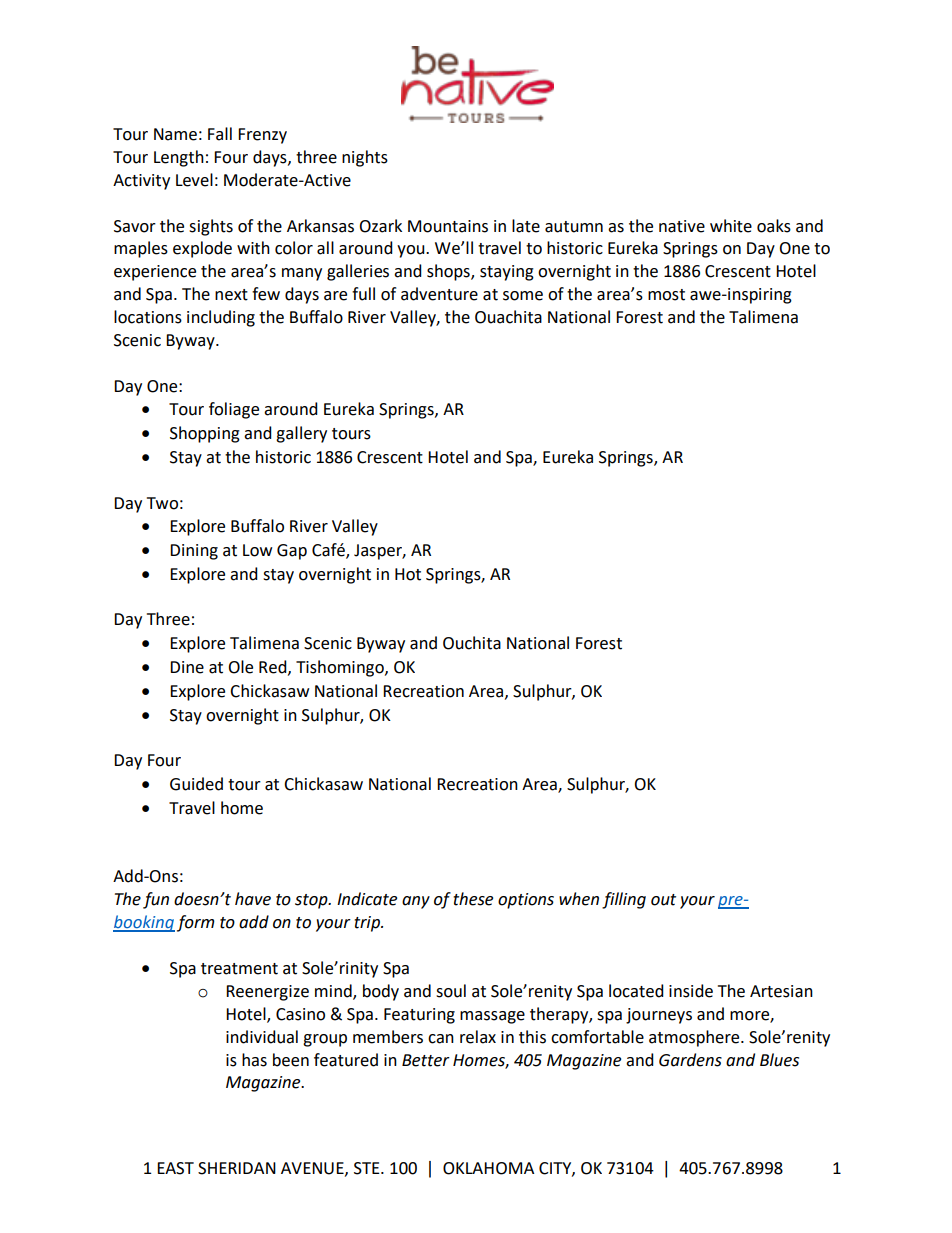 This image has width=952, height=1233. What do you see at coordinates (488, 1168) in the image?
I see `OKLAHOMA` at bounding box center [488, 1168].
